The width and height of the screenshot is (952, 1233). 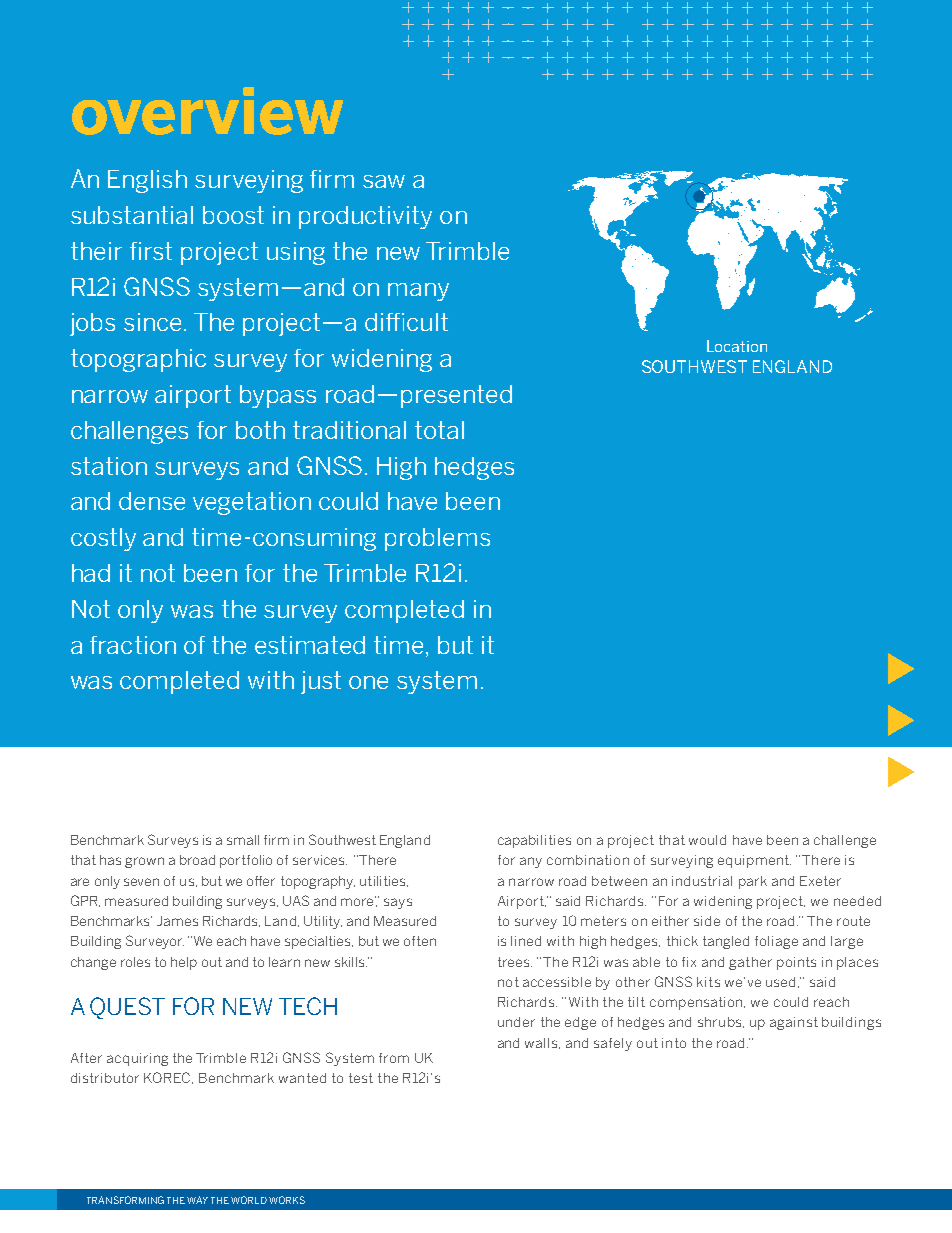 What do you see at coordinates (437, 539) in the screenshot?
I see `problems` at bounding box center [437, 539].
